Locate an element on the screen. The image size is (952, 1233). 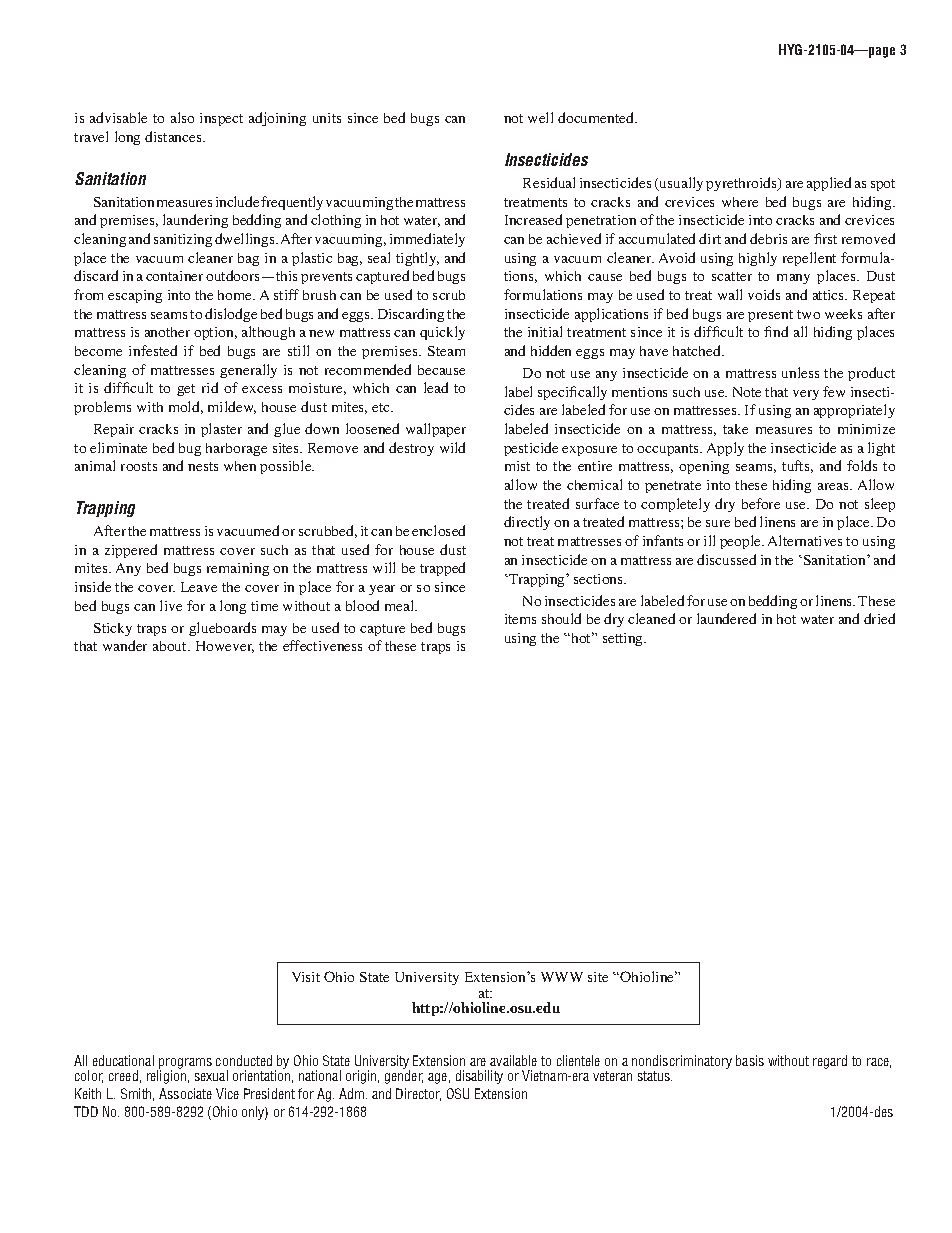
applied is located at coordinates (829, 184).
